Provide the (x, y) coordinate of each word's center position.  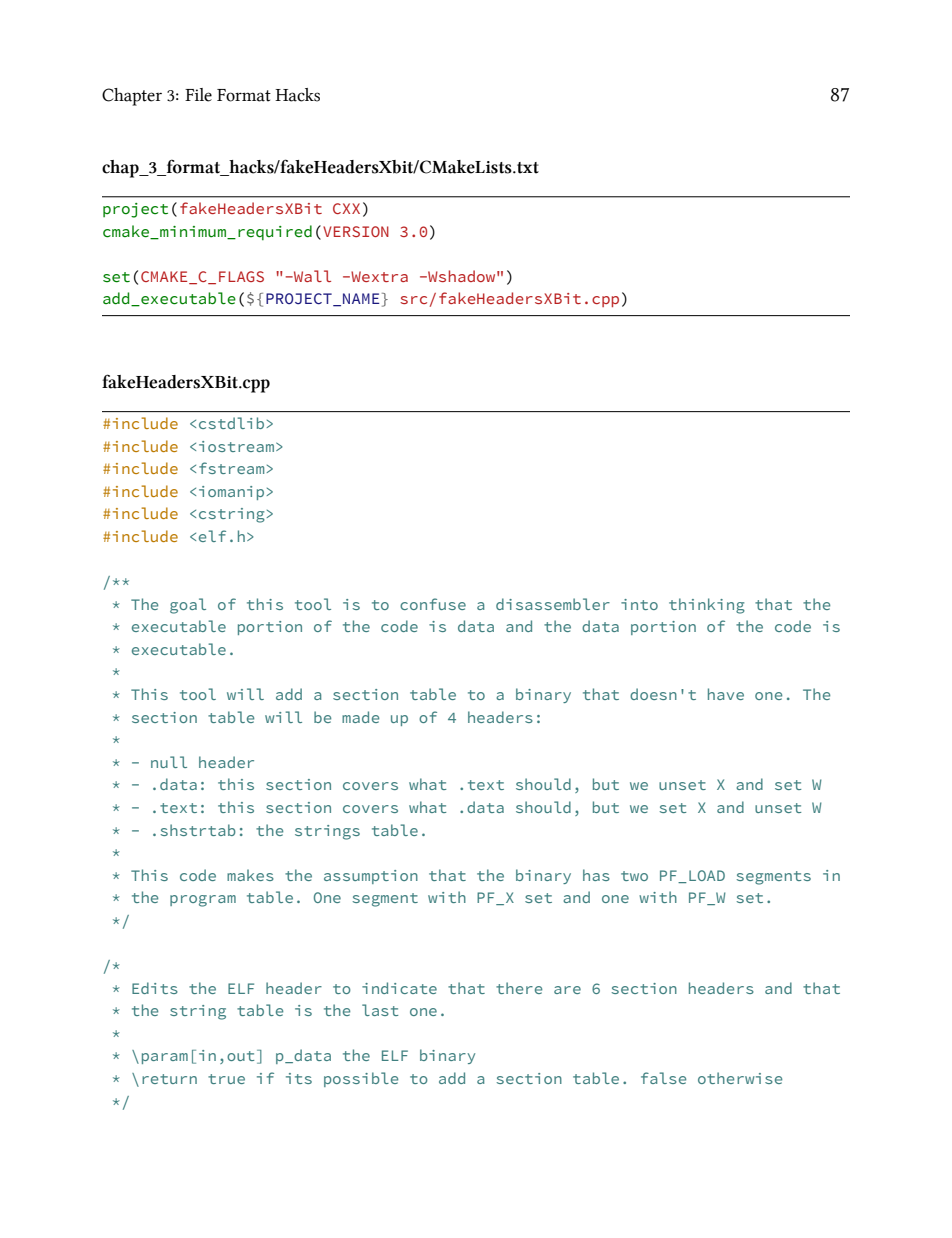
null (169, 762)
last (380, 1010)
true (226, 1079)
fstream (231, 468)
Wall (311, 276)
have (726, 694)
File (198, 95)
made (360, 717)
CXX (346, 208)
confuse (433, 604)
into (639, 604)
